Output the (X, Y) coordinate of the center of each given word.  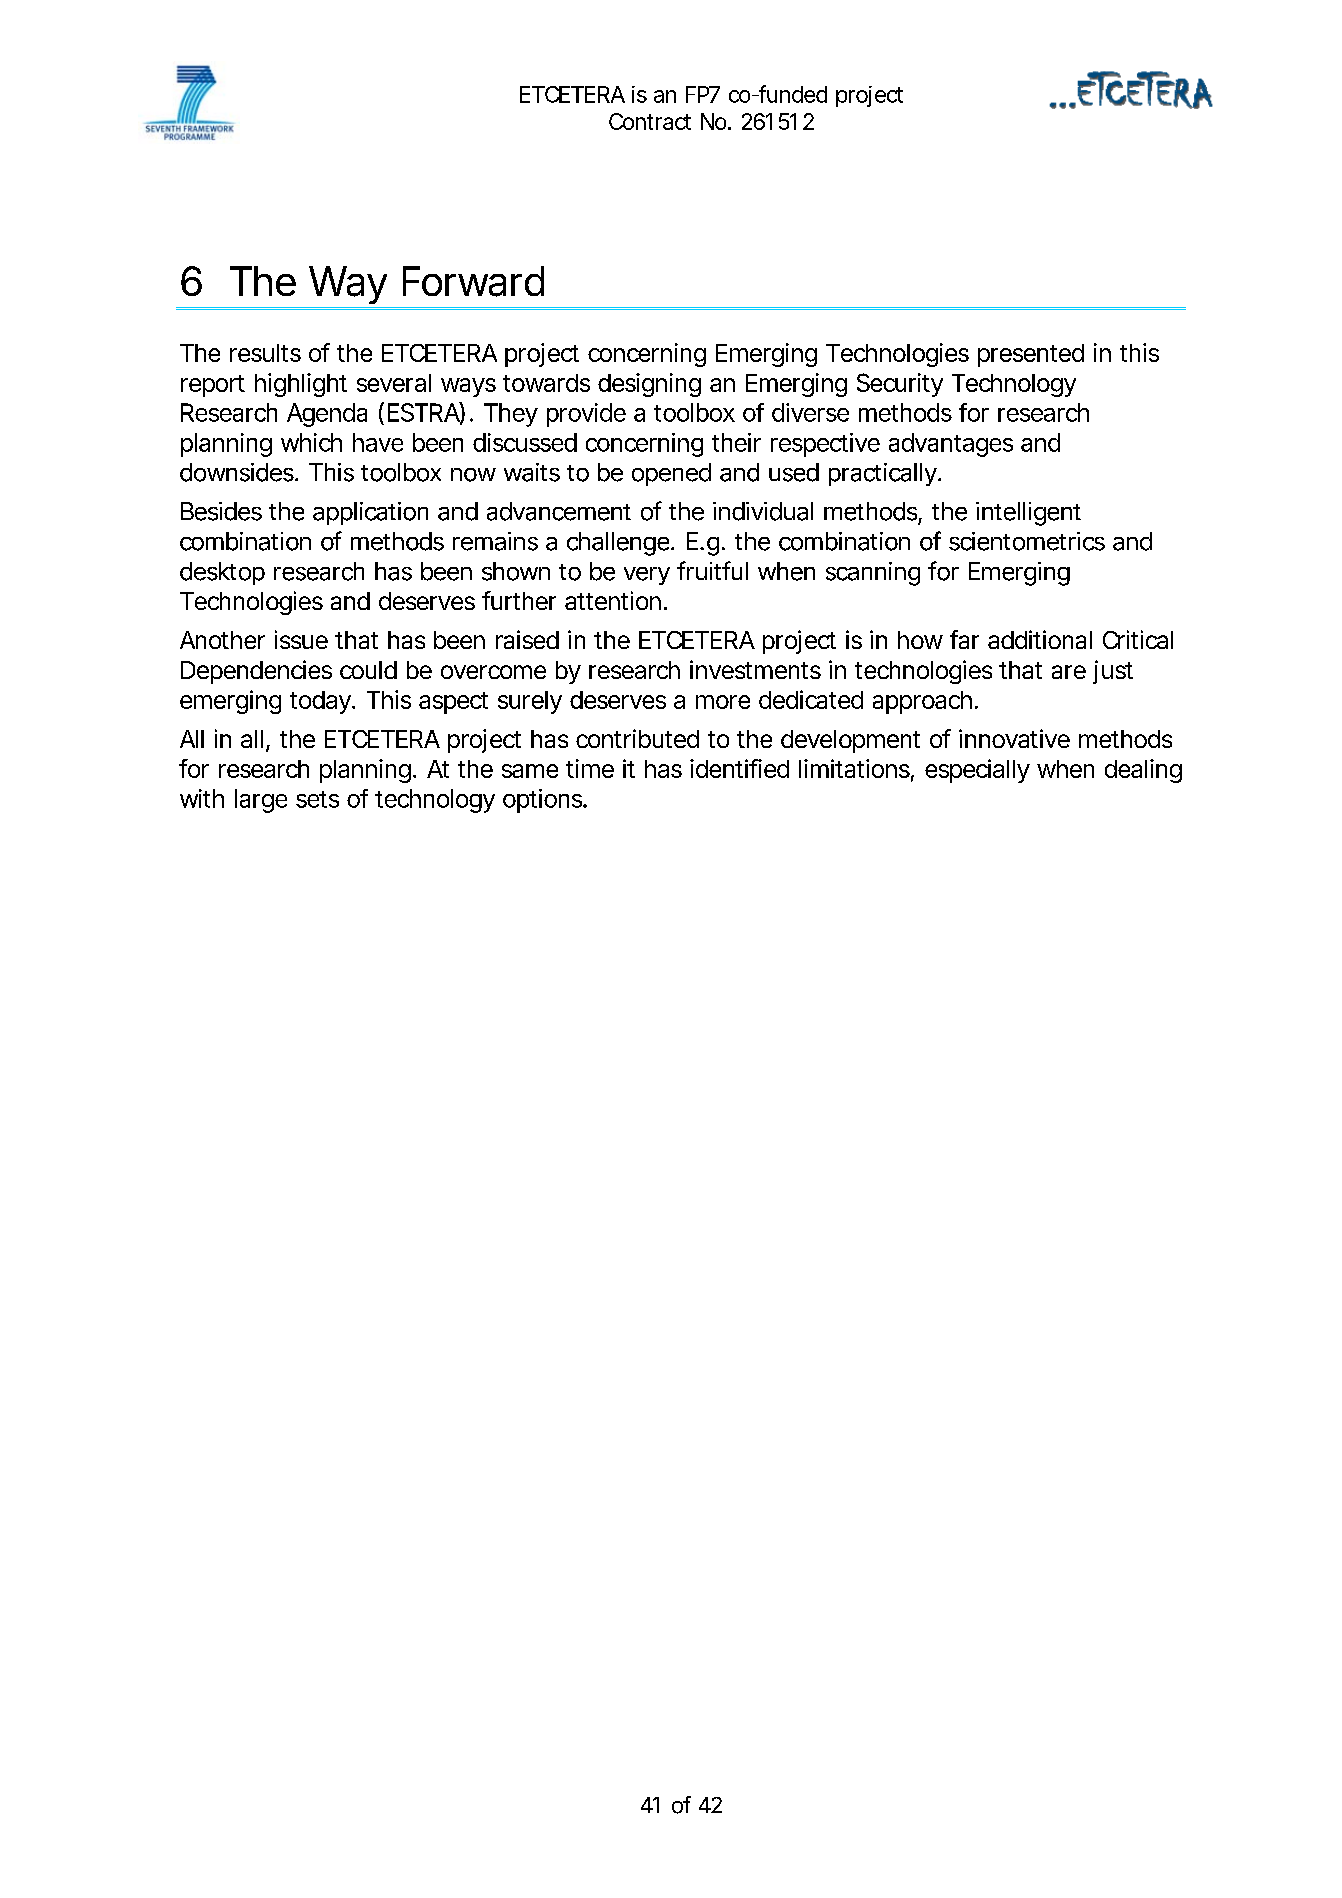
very (647, 576)
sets (317, 799)
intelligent (1028, 514)
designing (649, 385)
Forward (473, 281)
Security (900, 385)
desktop (222, 573)
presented (1031, 355)
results (265, 353)
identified (739, 768)
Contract (650, 121)
